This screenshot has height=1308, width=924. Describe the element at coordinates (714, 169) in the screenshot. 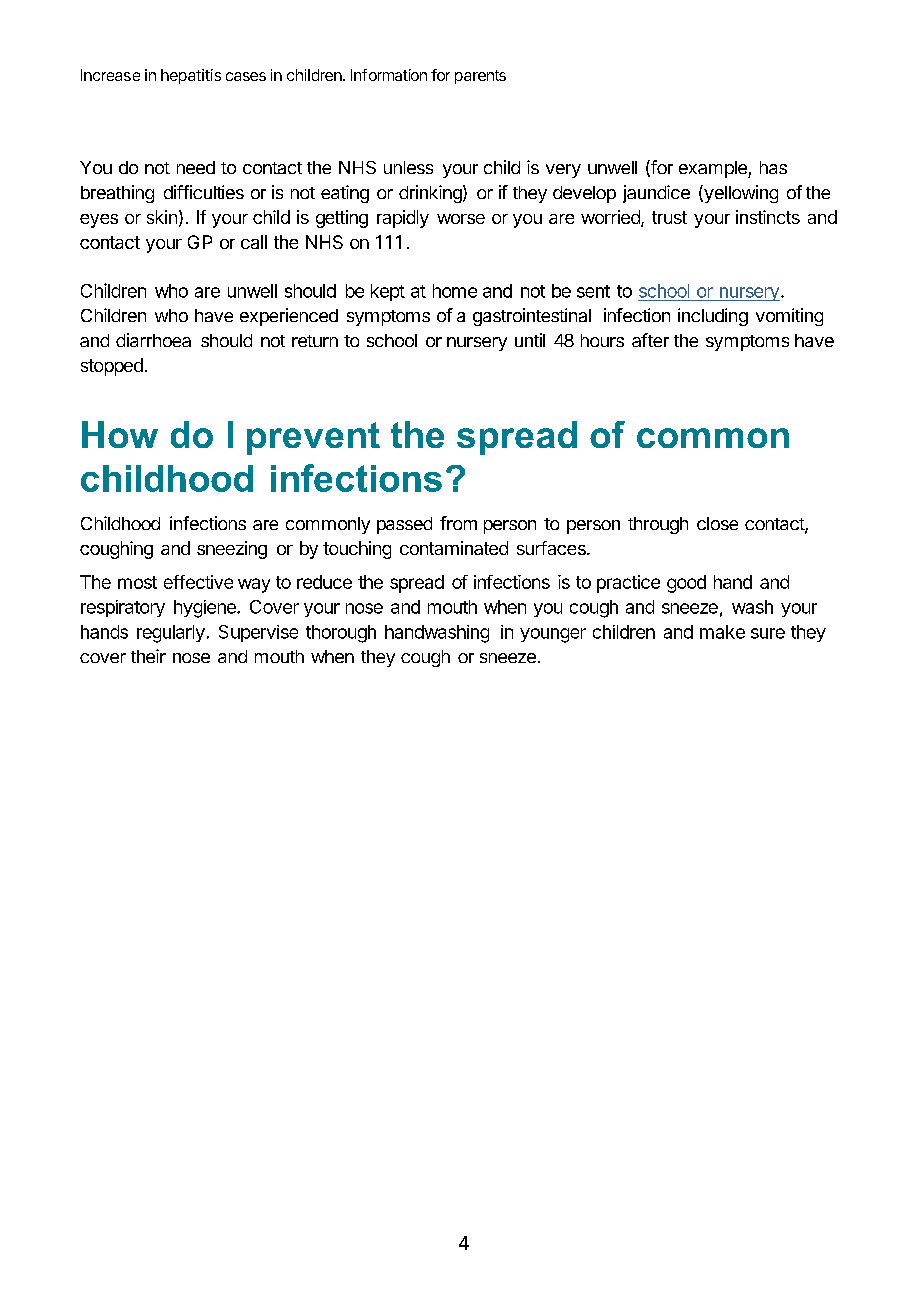

I see `example` at that location.
